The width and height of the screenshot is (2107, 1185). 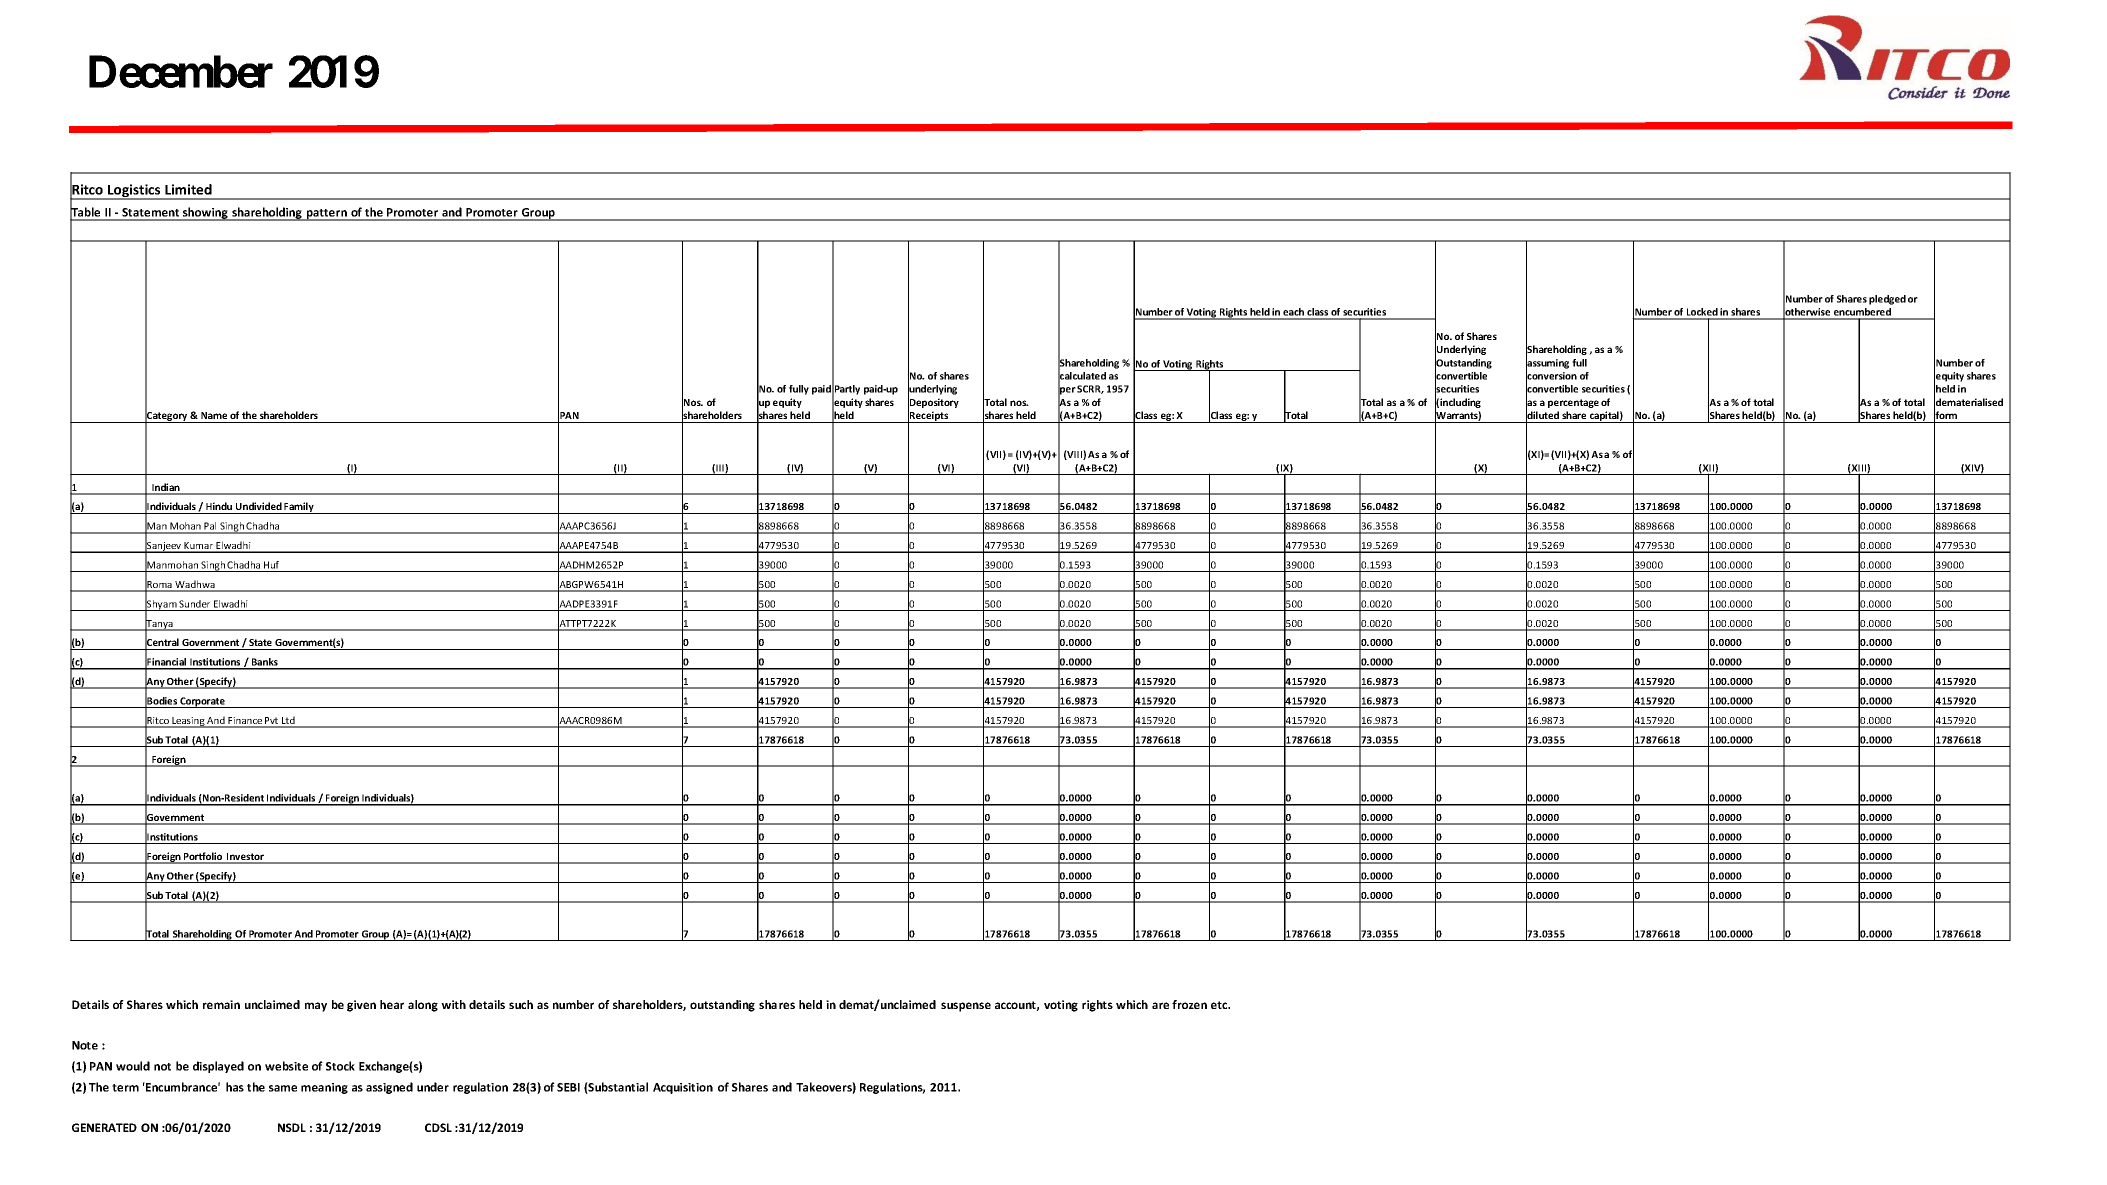 I want to click on pledged, so click(x=1887, y=300).
